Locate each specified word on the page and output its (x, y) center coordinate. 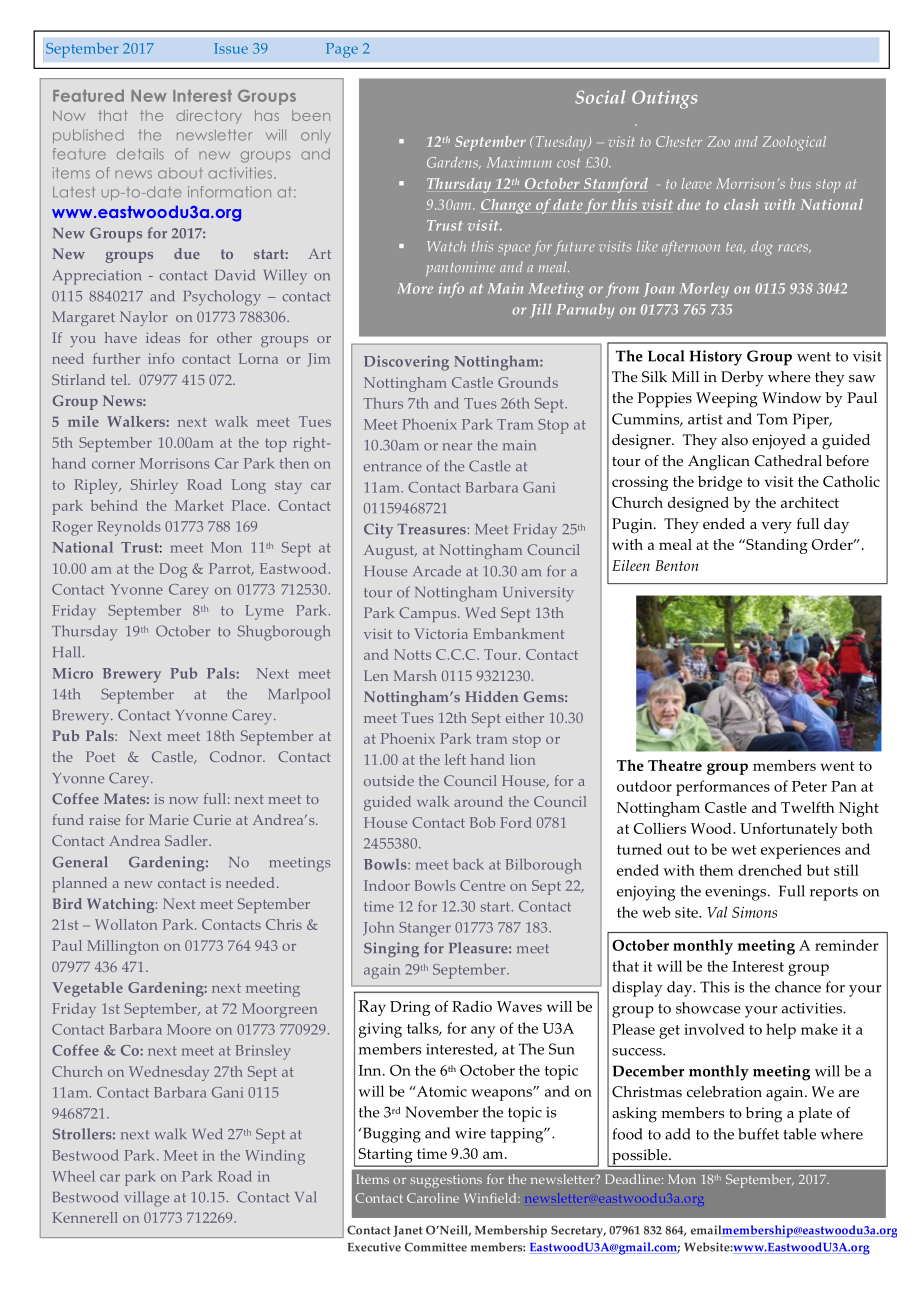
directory (209, 117)
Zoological (794, 143)
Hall (68, 652)
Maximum (519, 162)
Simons (754, 912)
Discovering (406, 363)
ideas (163, 337)
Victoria (441, 633)
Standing (776, 546)
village (146, 1199)
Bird (67, 903)
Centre (482, 885)
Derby (742, 379)
